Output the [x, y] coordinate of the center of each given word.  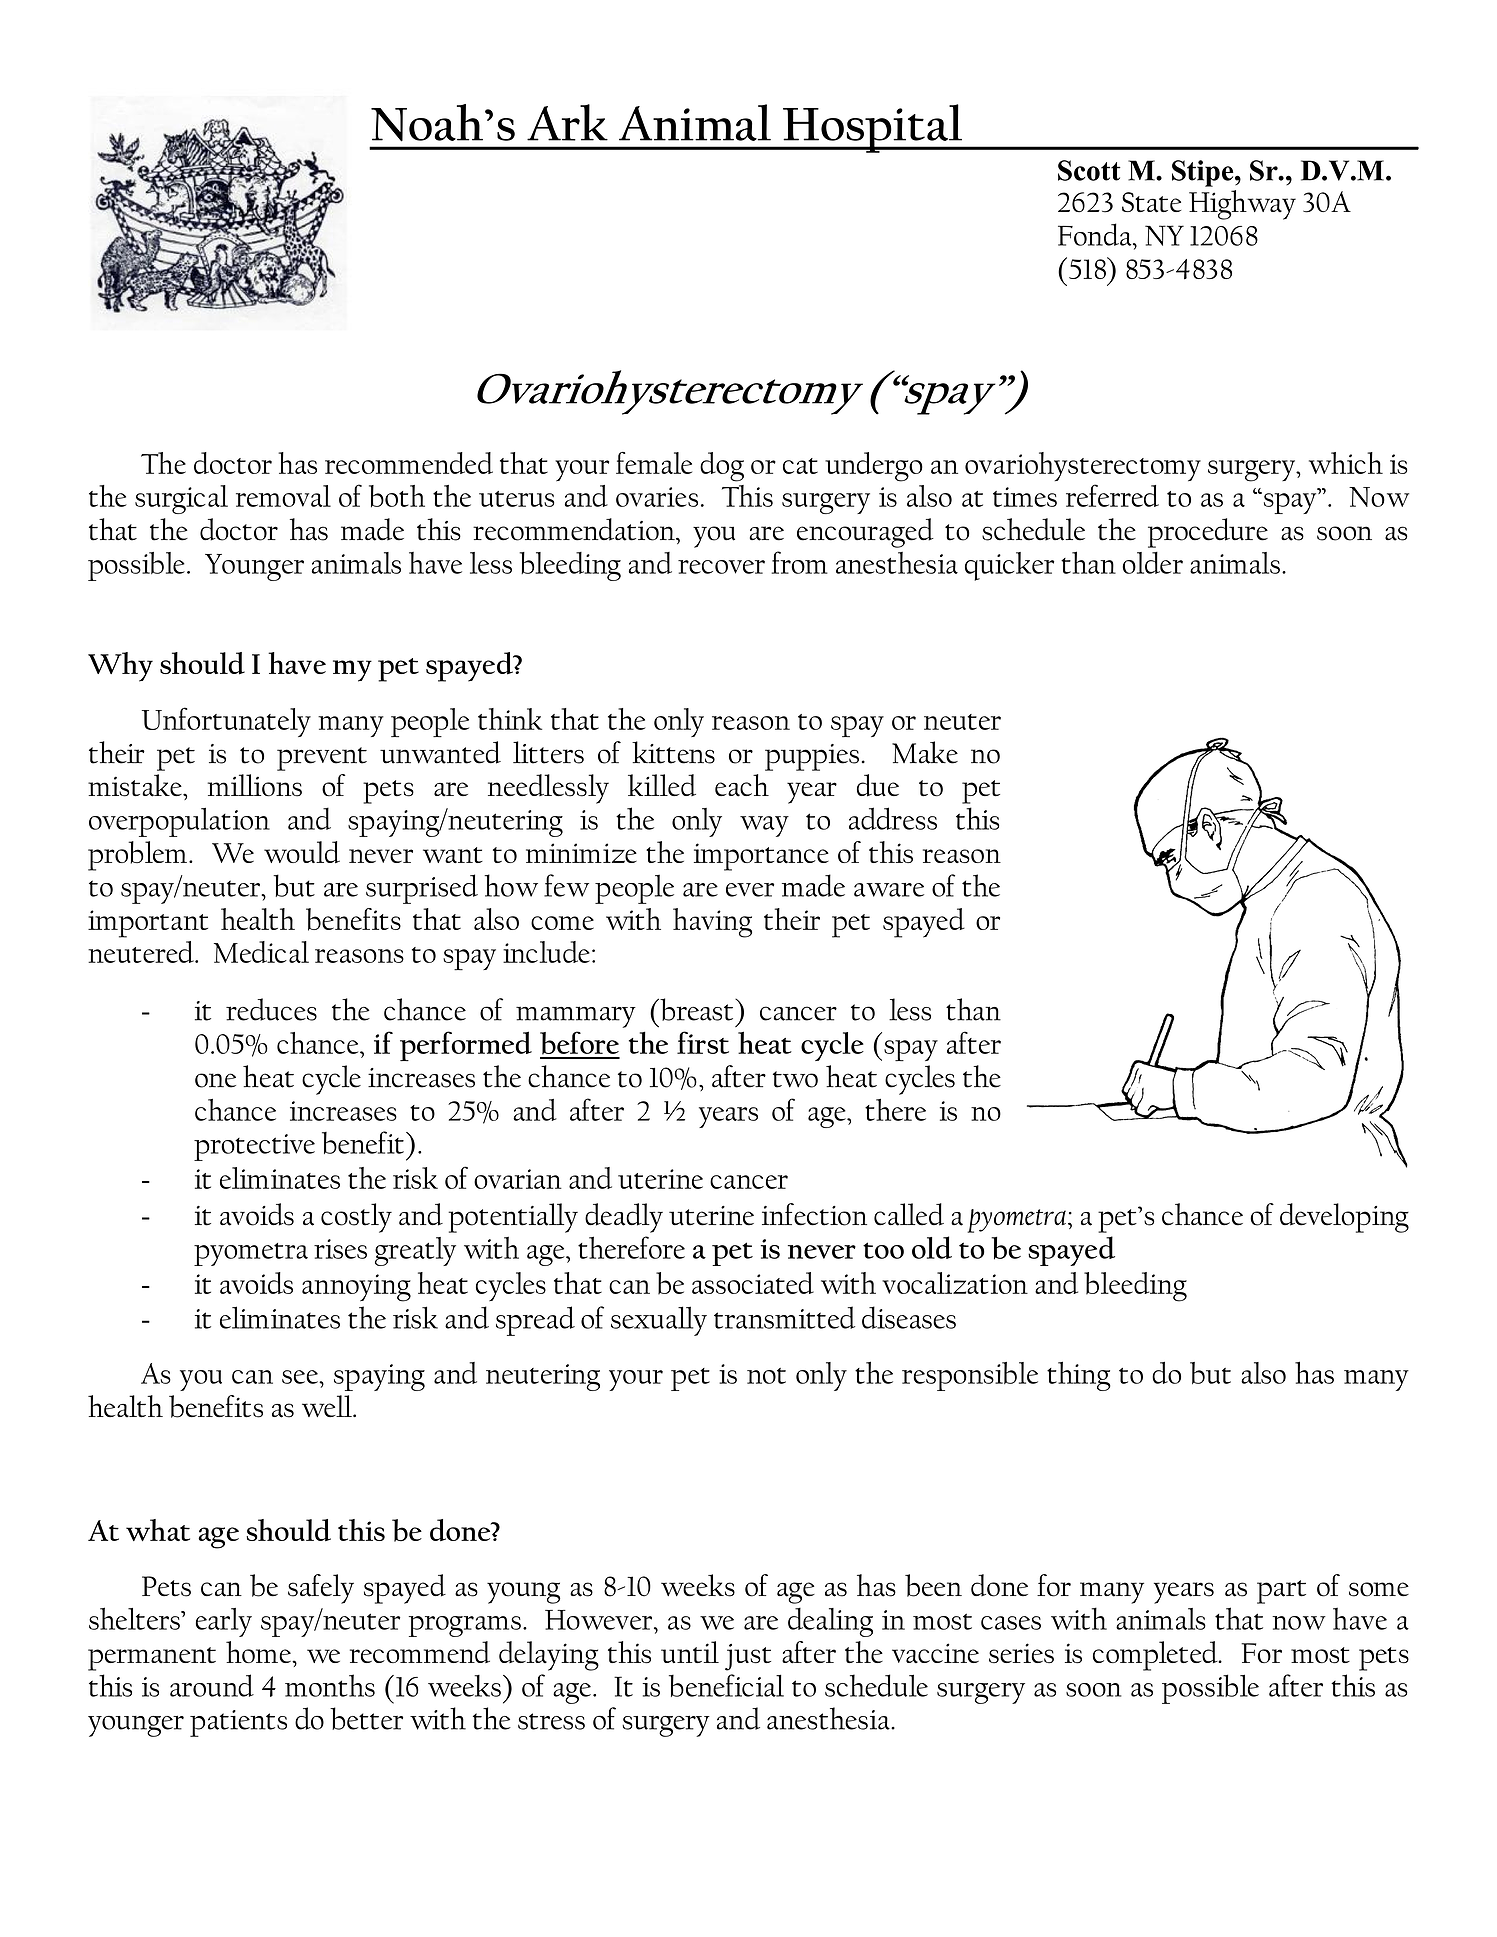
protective [254, 1147]
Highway [1242, 205]
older [1152, 563]
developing [1344, 1218]
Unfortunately [226, 722]
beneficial [726, 1685]
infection [814, 1214]
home [259, 1652]
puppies [812, 757]
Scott [1089, 170]
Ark [567, 122]
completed [1156, 1656]
